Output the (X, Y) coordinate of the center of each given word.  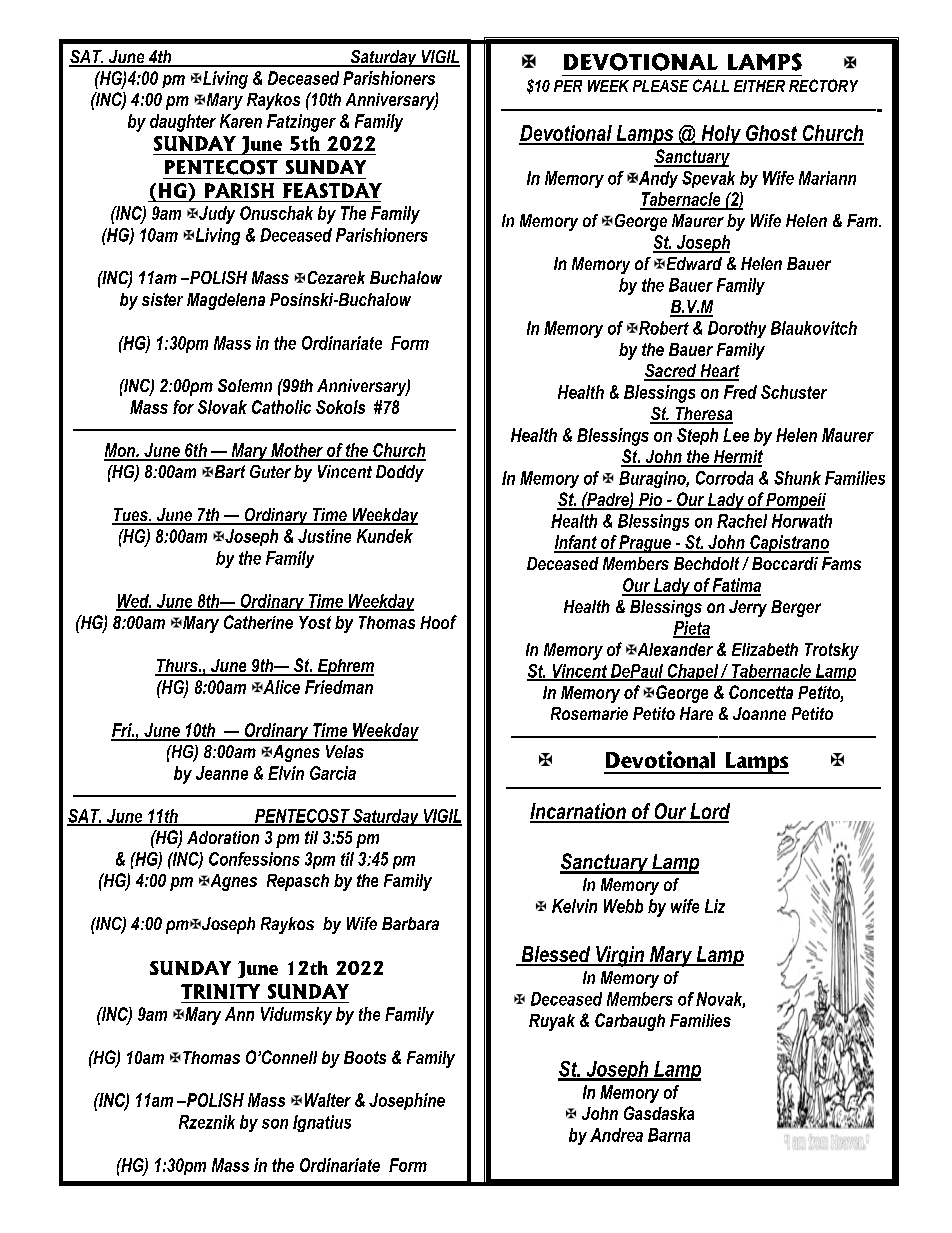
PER (568, 86)
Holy (721, 135)
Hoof (438, 622)
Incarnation (579, 812)
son (275, 1124)
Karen (241, 121)
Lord (709, 812)
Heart (719, 372)
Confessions (254, 859)
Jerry (748, 608)
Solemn (245, 385)
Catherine (258, 622)
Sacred (671, 372)
